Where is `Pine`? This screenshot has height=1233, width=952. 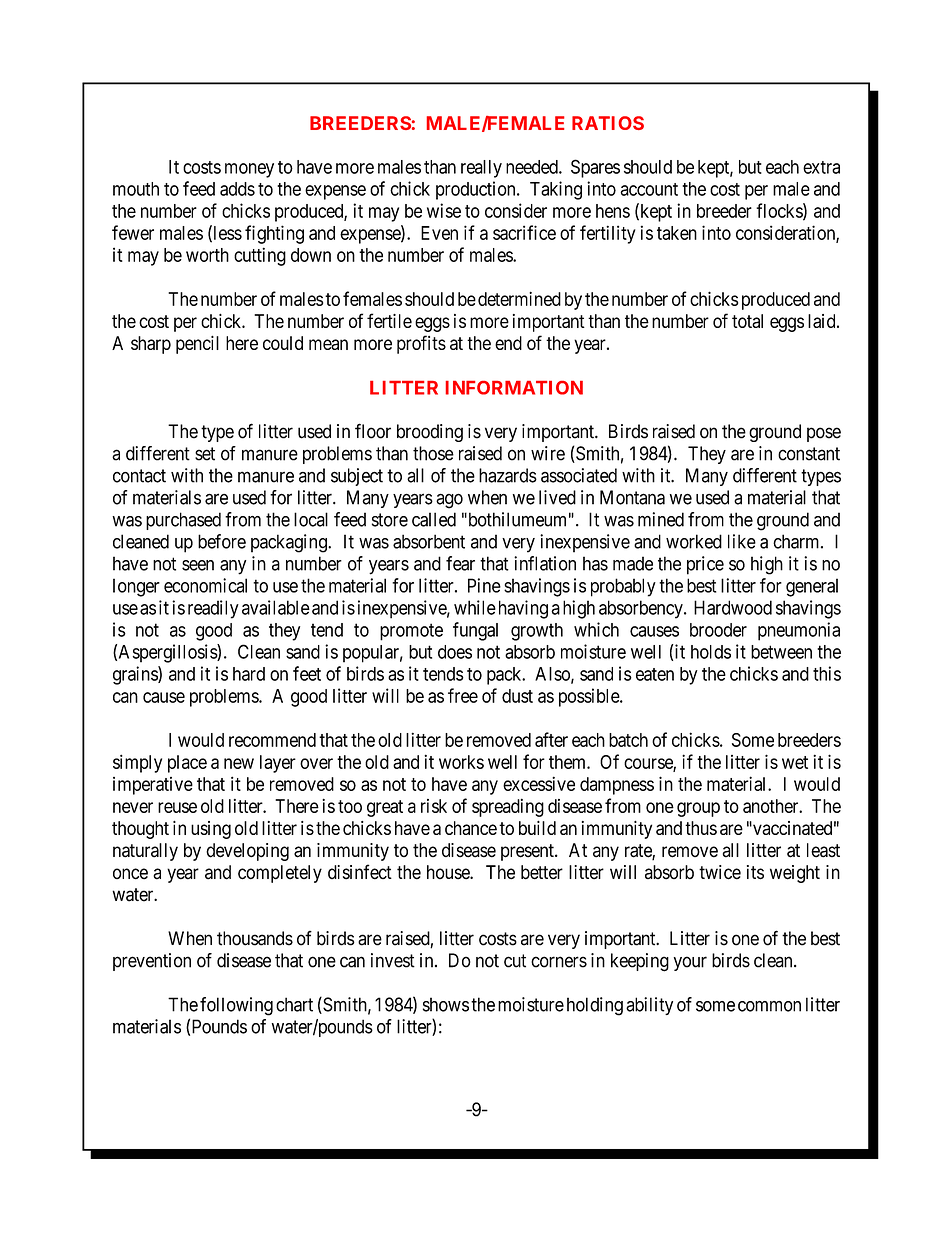
Pine is located at coordinates (484, 585).
